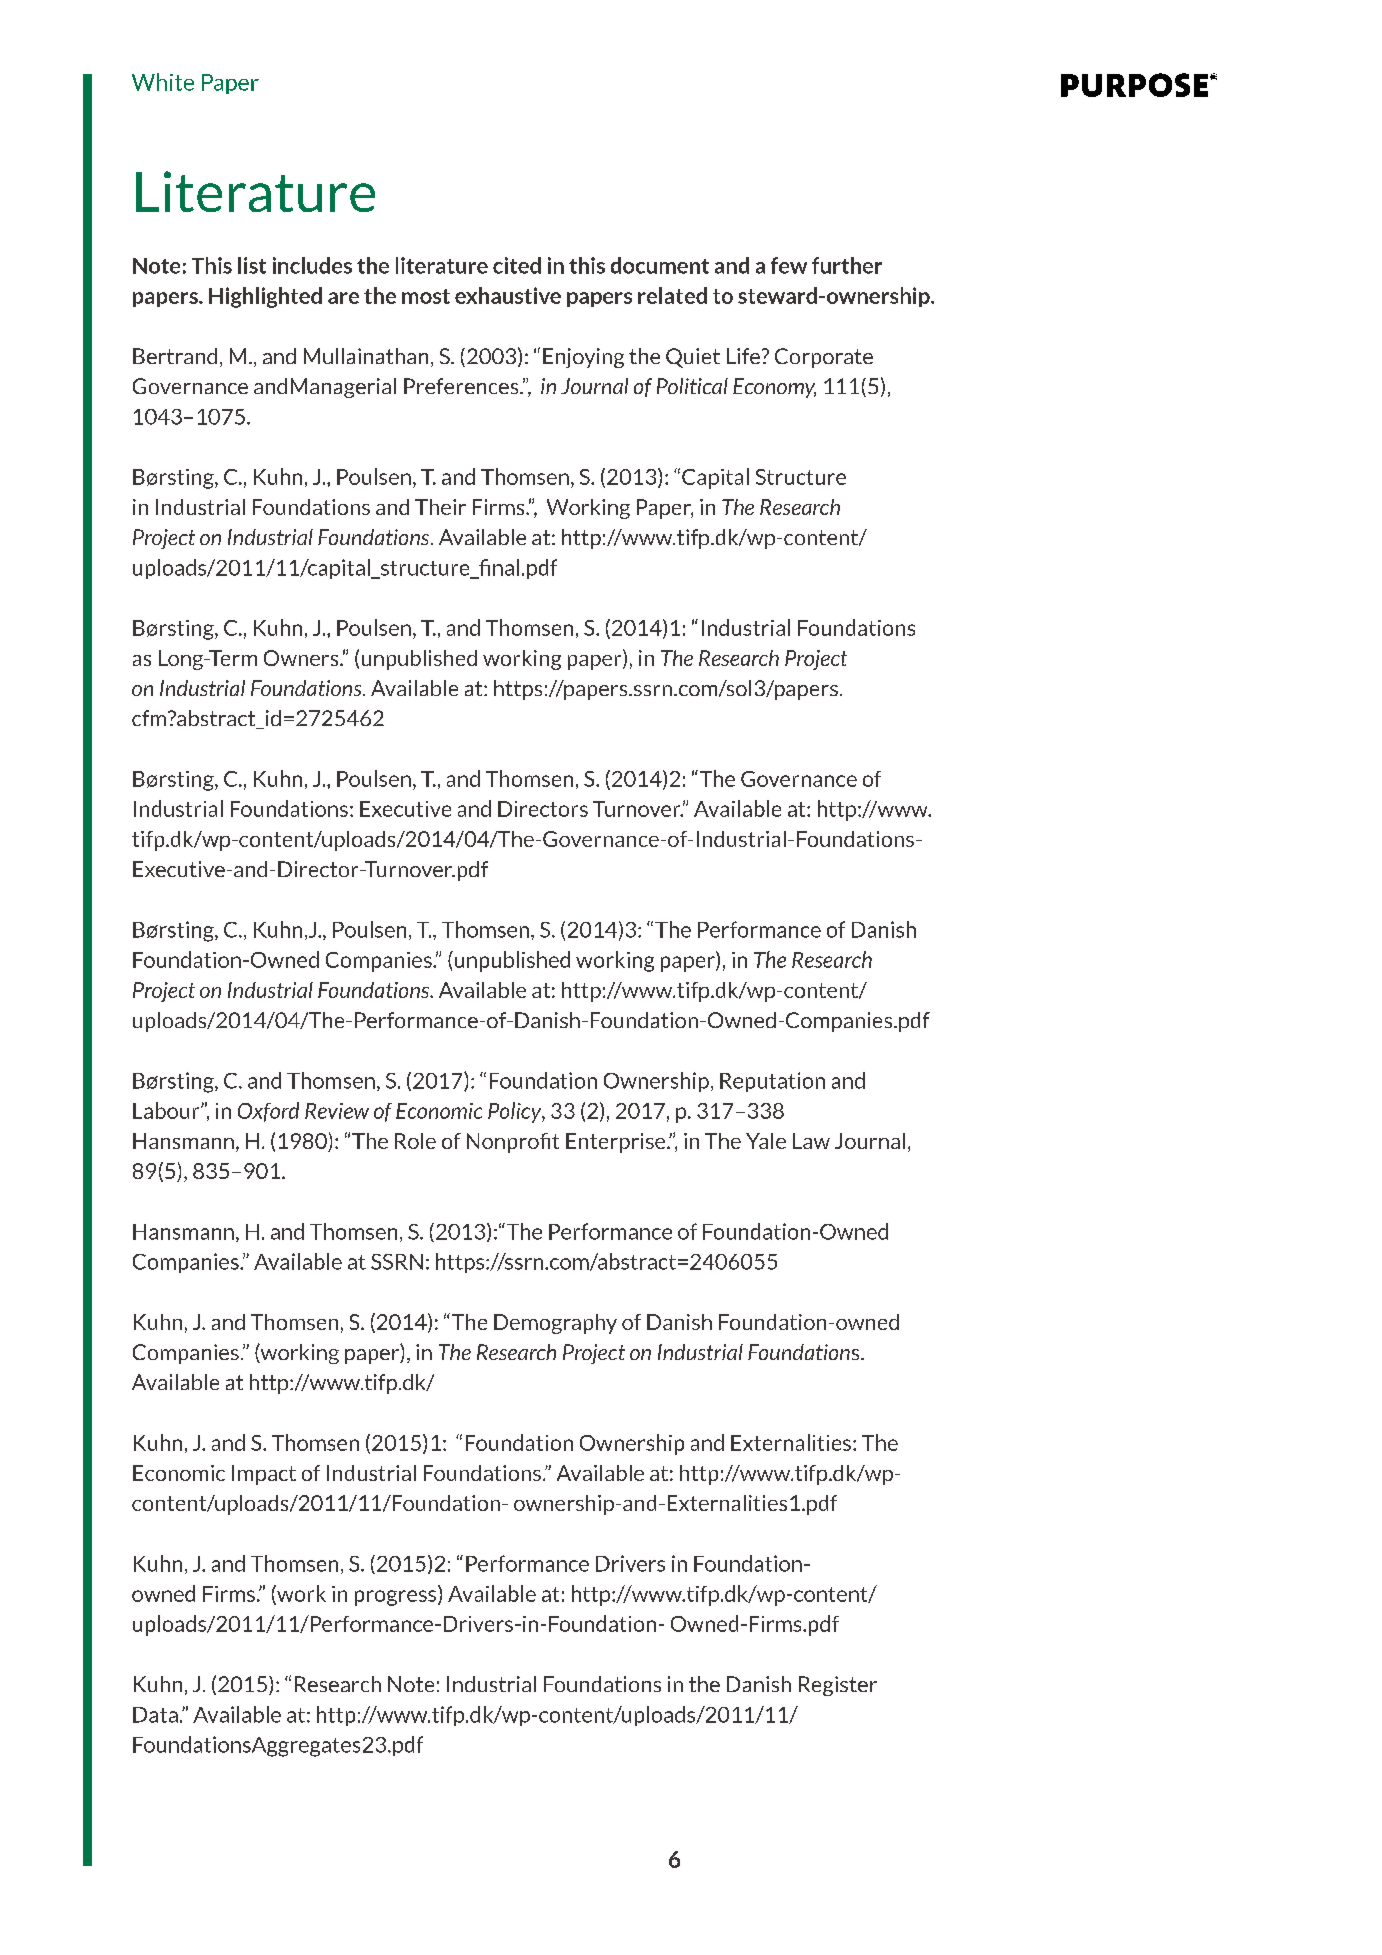 The width and height of the image is (1382, 1955). What do you see at coordinates (766, 1141) in the image?
I see `Yale` at bounding box center [766, 1141].
